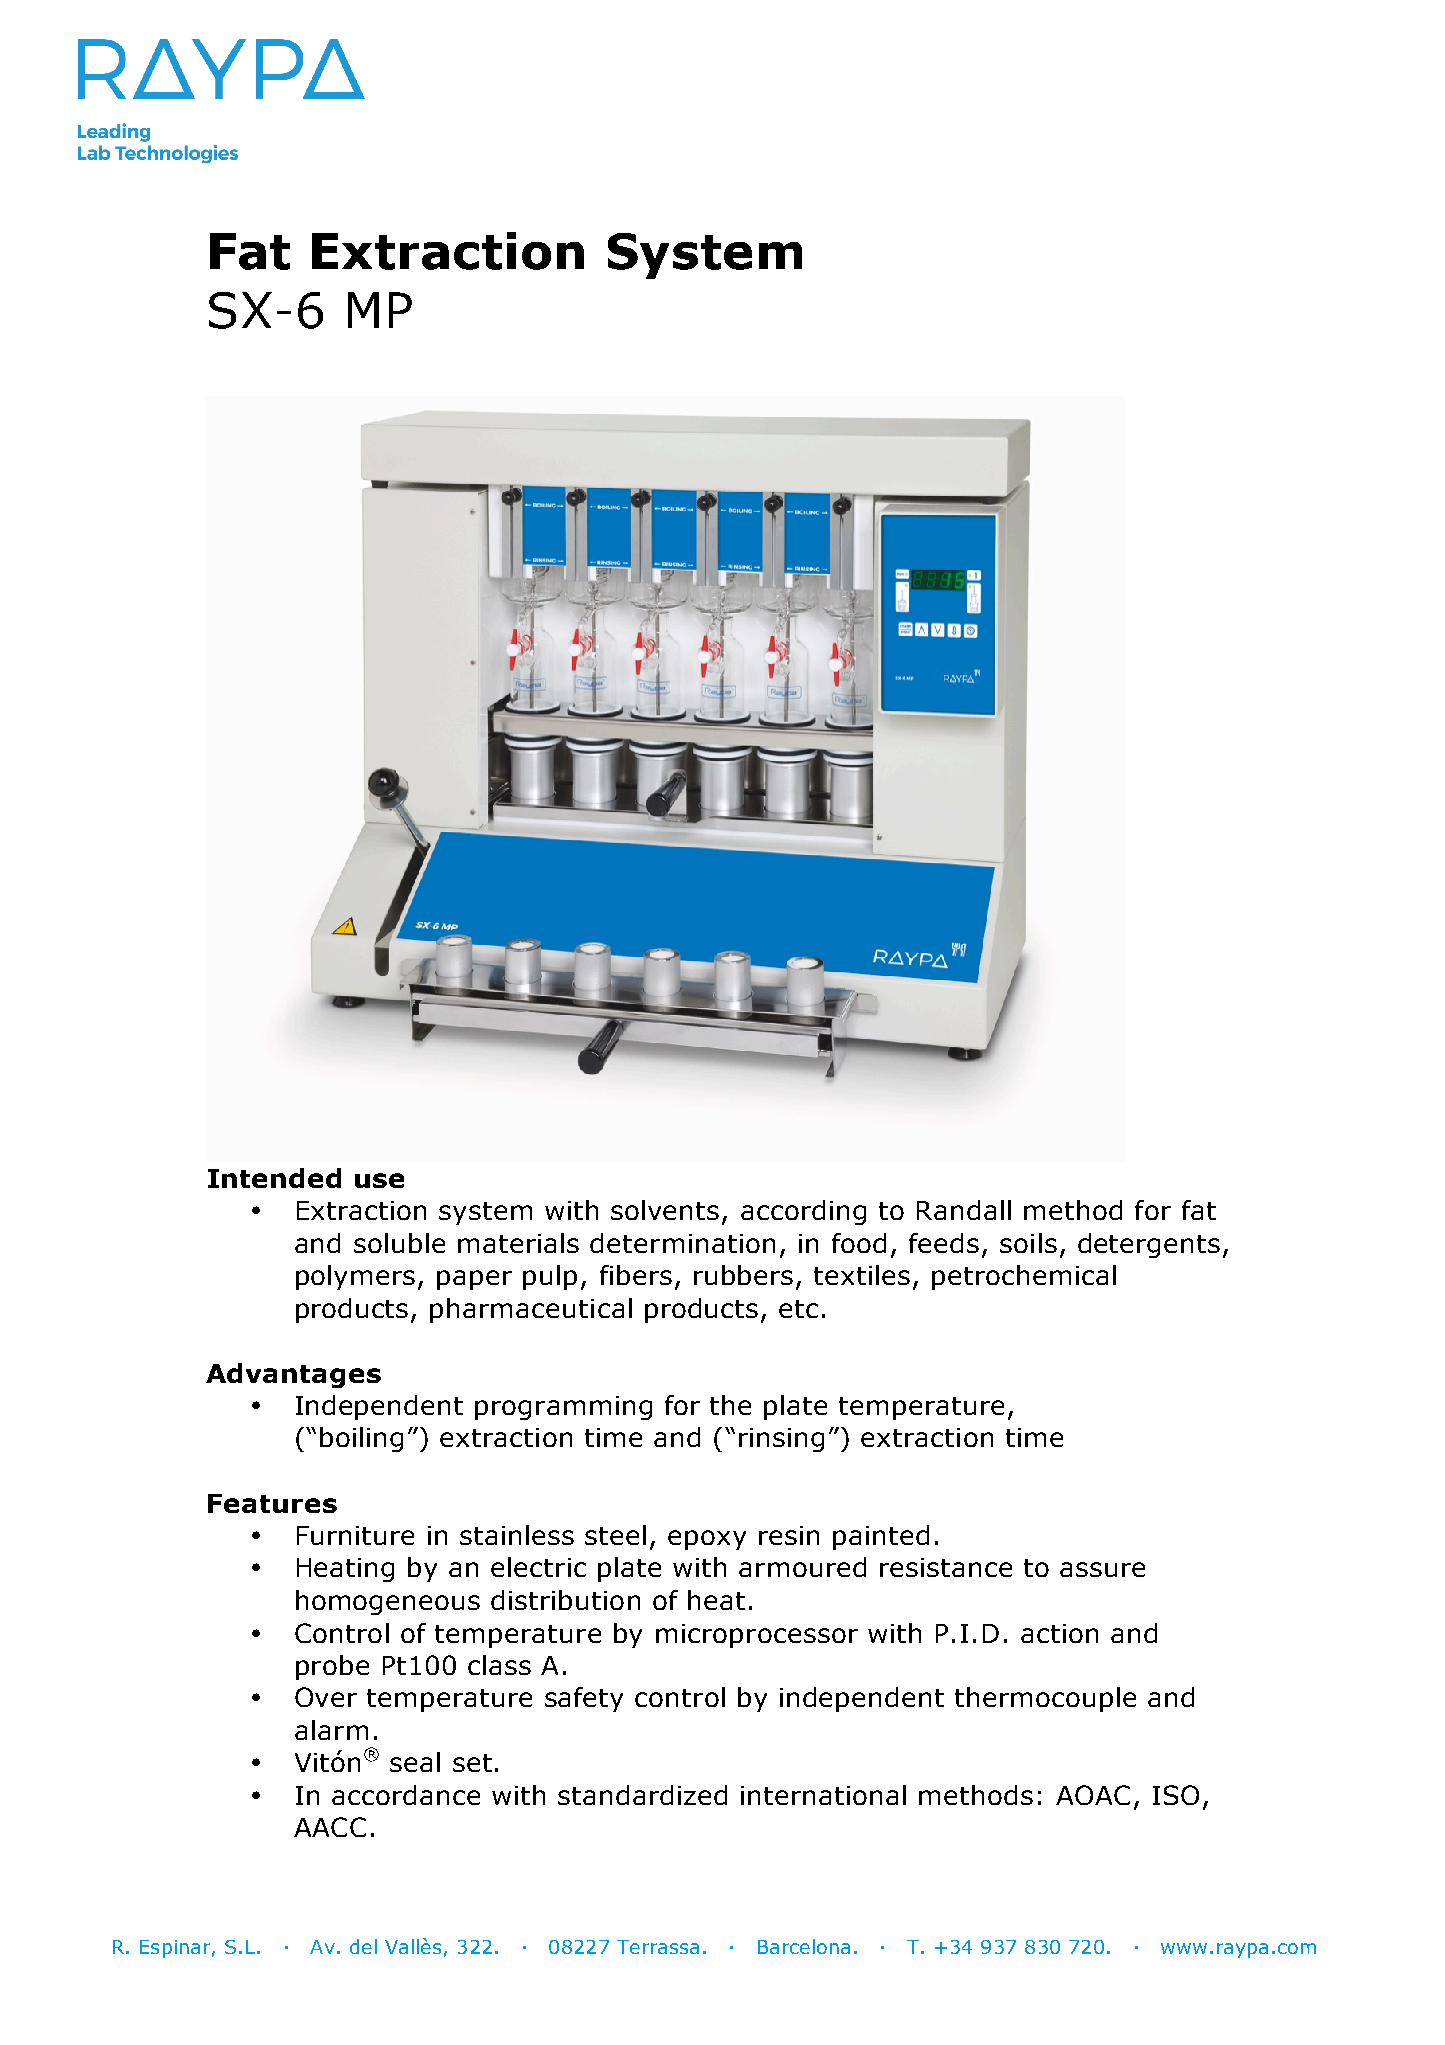 The width and height of the screenshot is (1445, 2045). Describe the element at coordinates (804, 1946) in the screenshot. I see `Barcelona` at that location.
